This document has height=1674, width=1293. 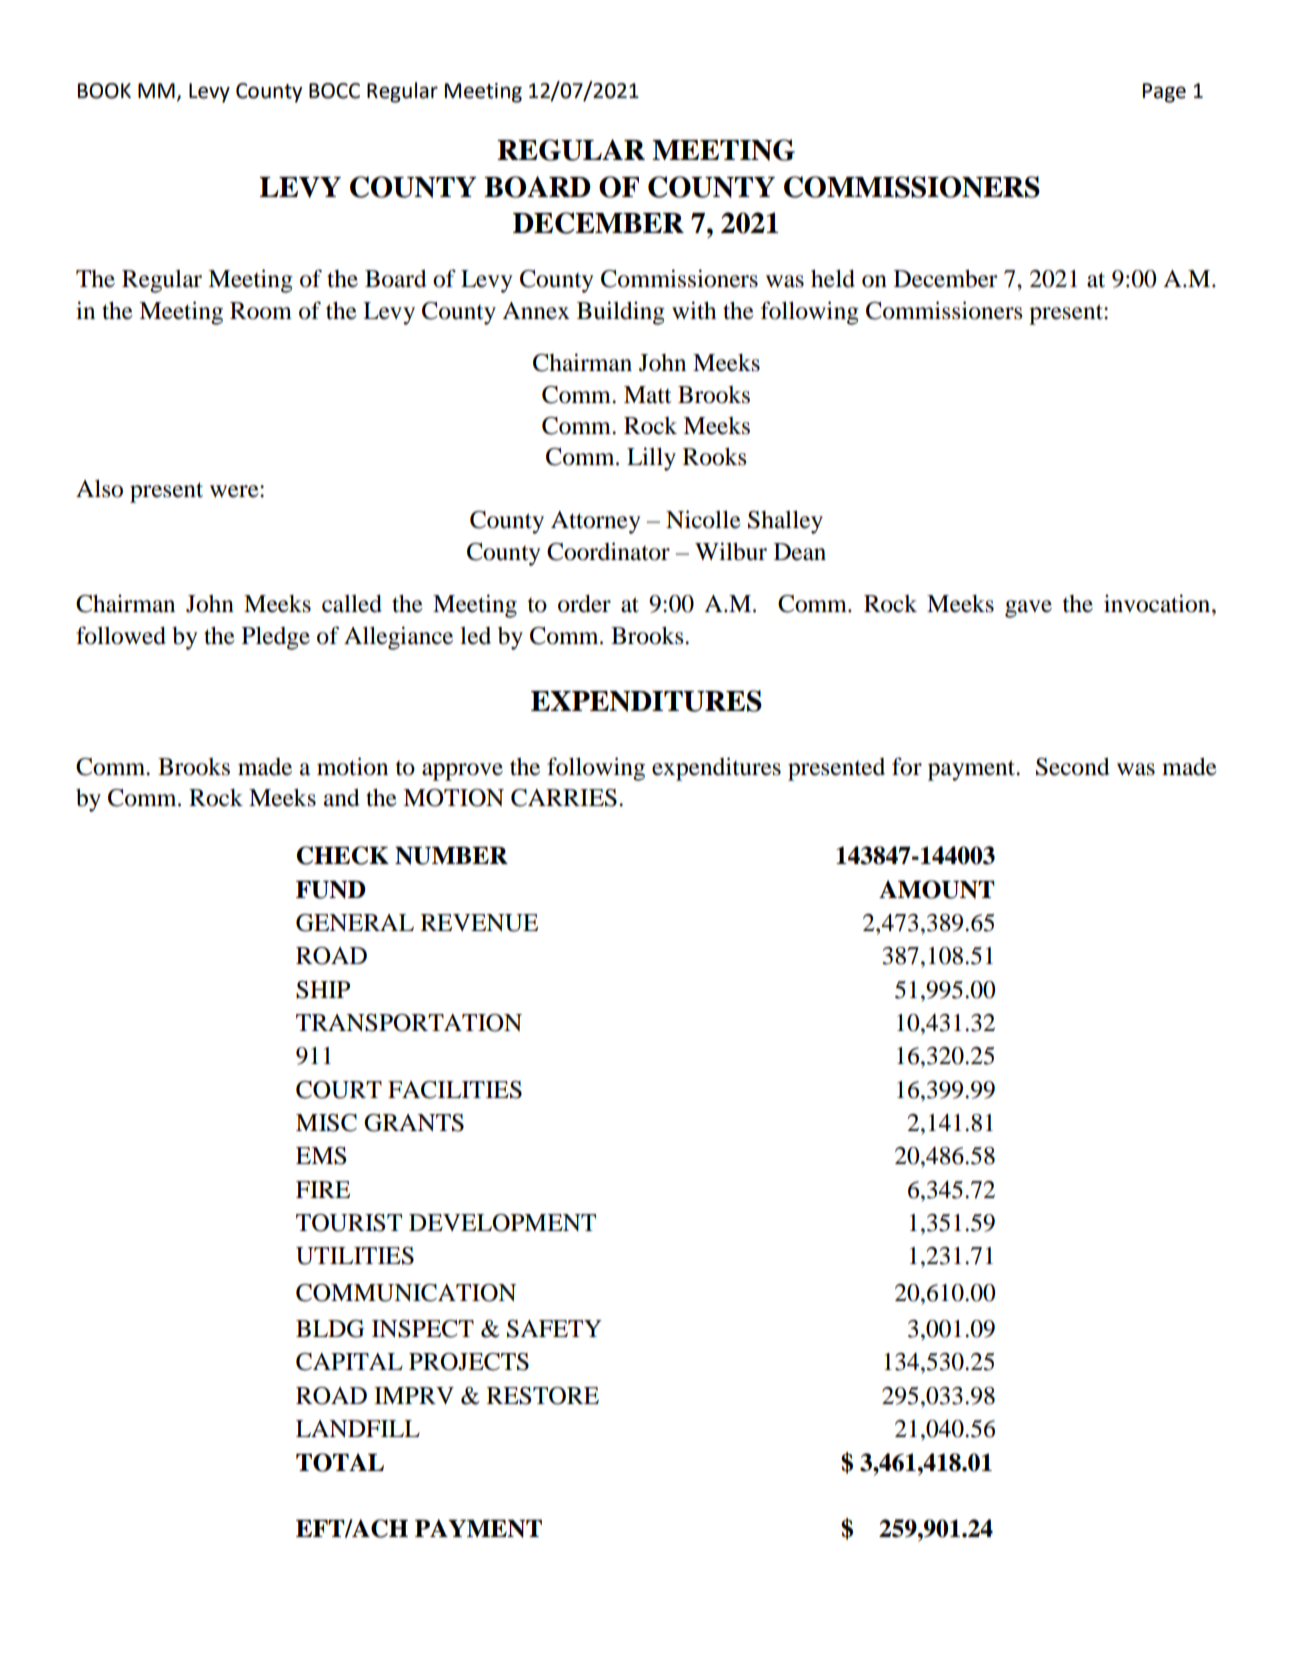 I want to click on gave, so click(x=1028, y=609).
